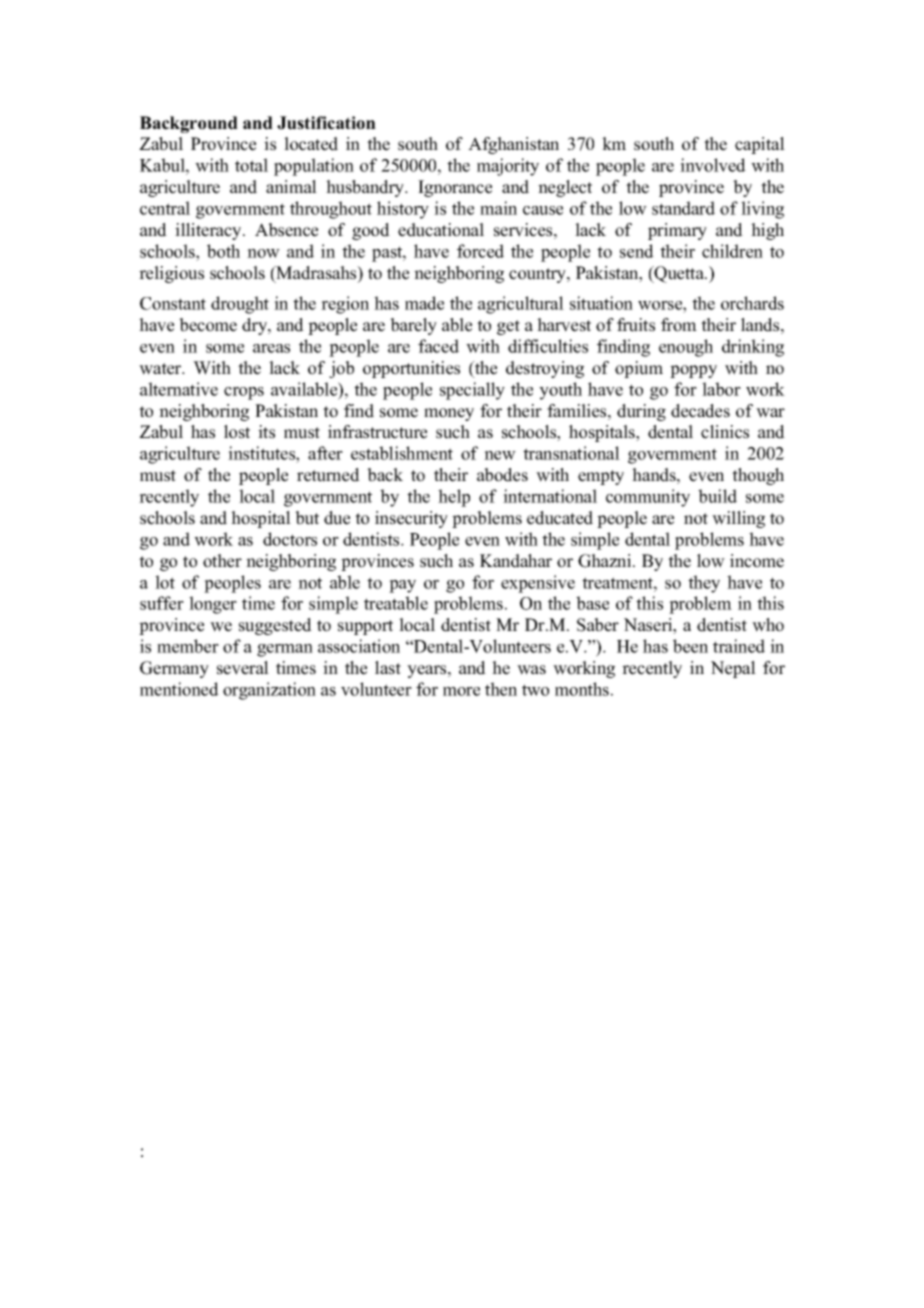 The height and width of the page is (1308, 924). What do you see at coordinates (223, 251) in the page?
I see `both` at bounding box center [223, 251].
